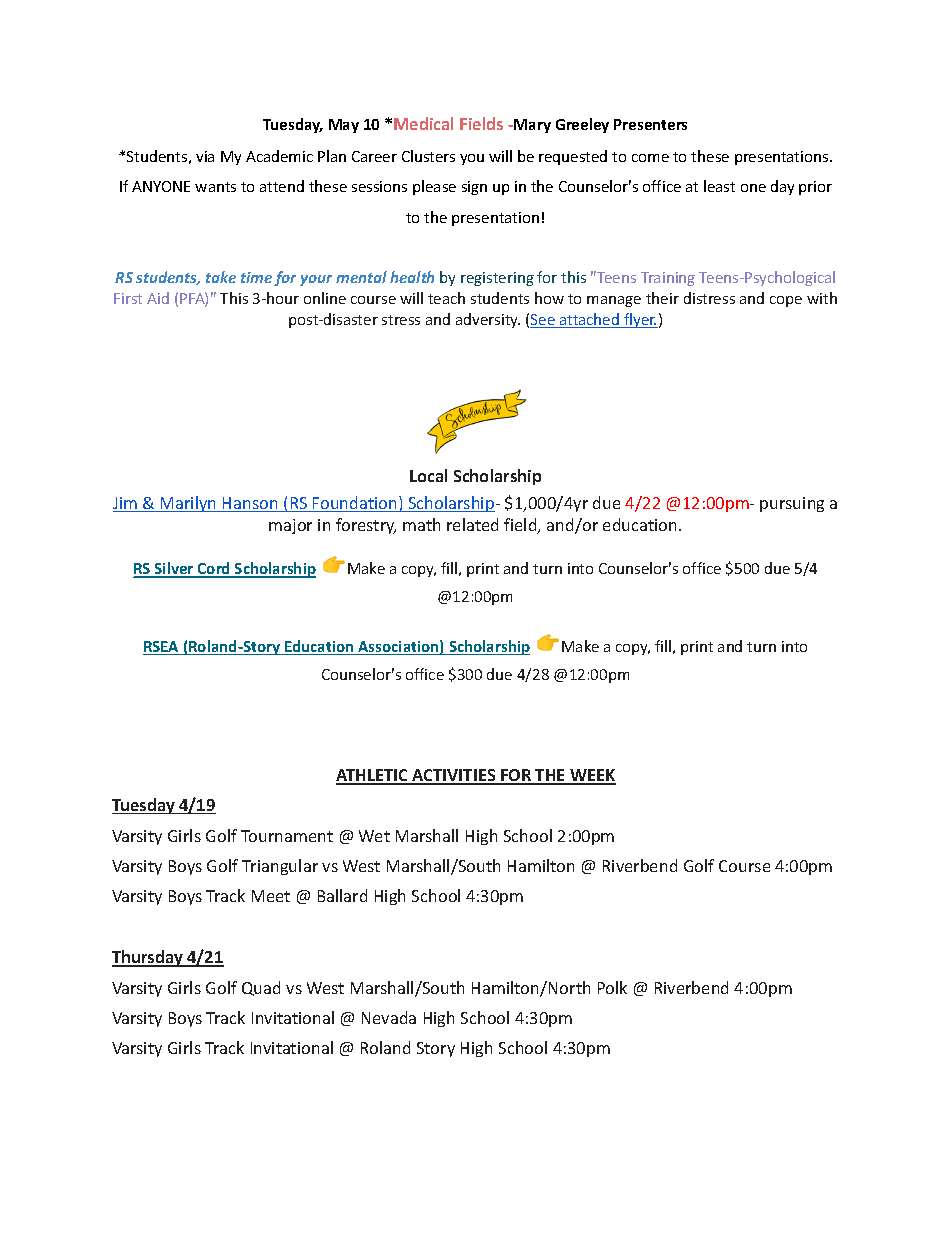 This document has height=1233, width=952. What do you see at coordinates (428, 156) in the document?
I see `Clusters` at bounding box center [428, 156].
